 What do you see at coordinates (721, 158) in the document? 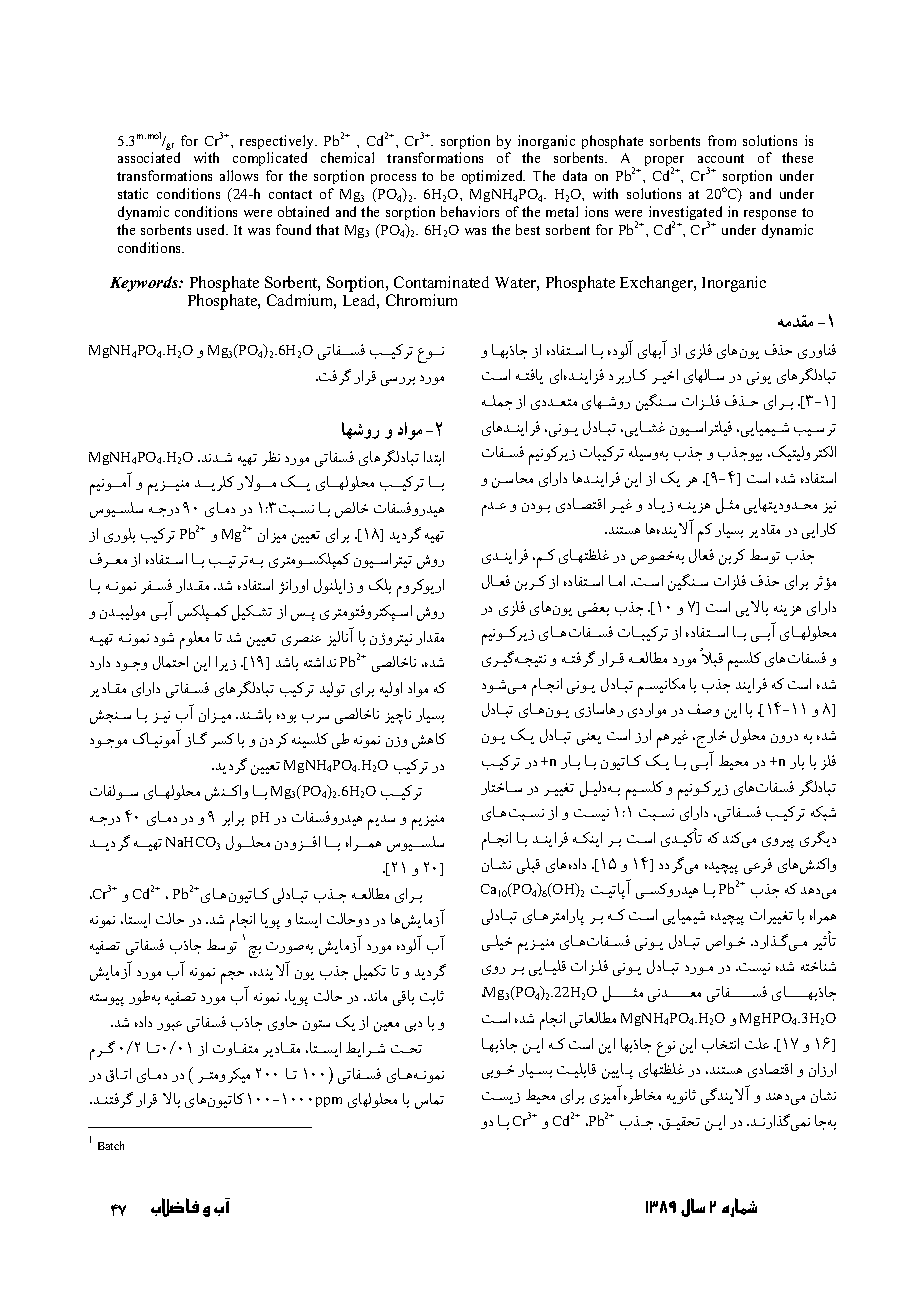
I see `account` at bounding box center [721, 158].
